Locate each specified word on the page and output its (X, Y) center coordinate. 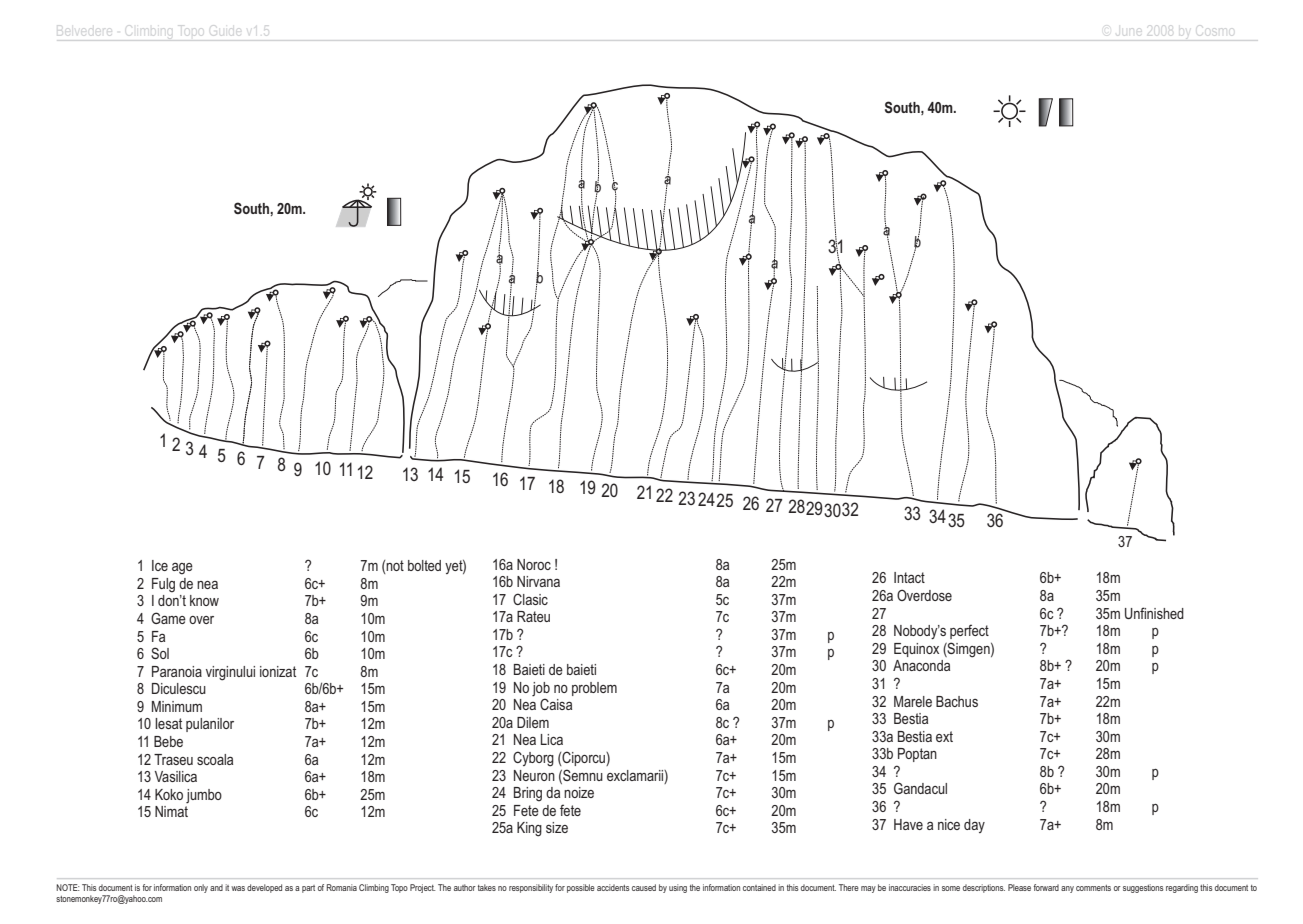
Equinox (916, 650)
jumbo (204, 796)
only (201, 888)
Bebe (168, 741)
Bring (528, 794)
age (182, 568)
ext (944, 736)
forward (1046, 887)
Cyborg (533, 759)
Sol (160, 653)
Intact (909, 577)
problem (594, 689)
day (974, 826)
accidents (613, 887)
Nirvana (538, 581)
